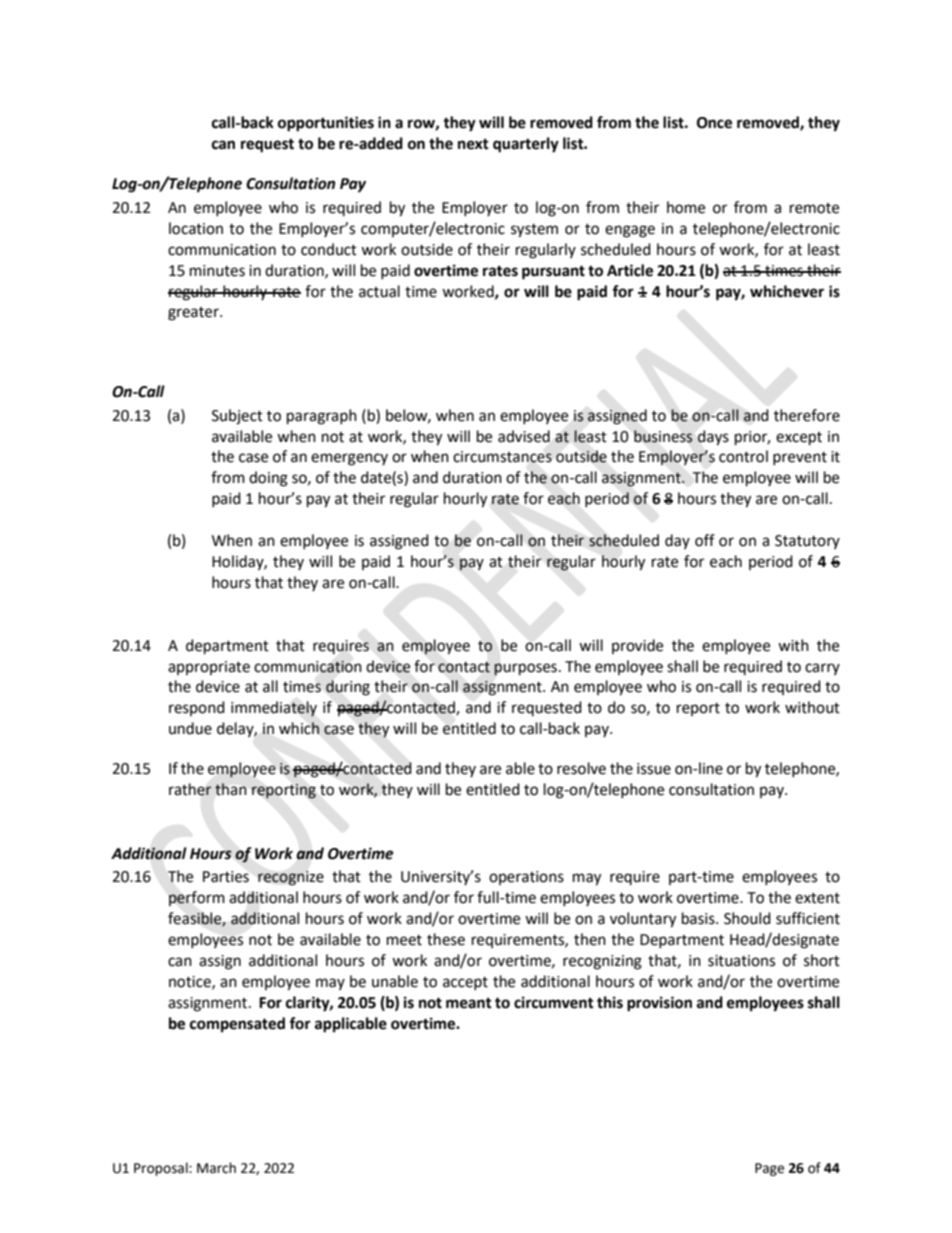 The height and width of the screenshot is (1233, 952). Describe the element at coordinates (473, 144) in the screenshot. I see `next` at that location.
